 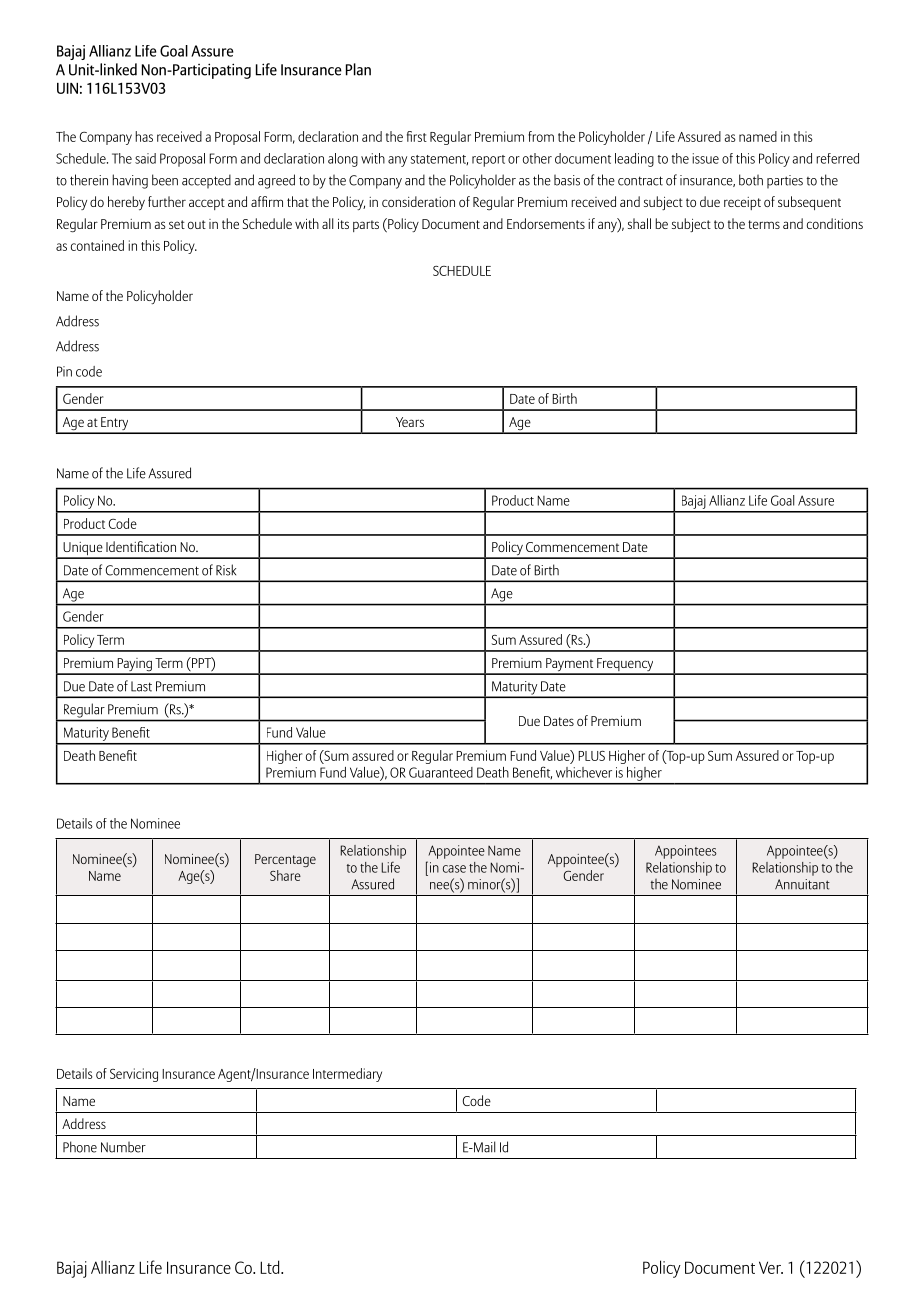 What do you see at coordinates (454, 869) in the page?
I see `case` at bounding box center [454, 869].
